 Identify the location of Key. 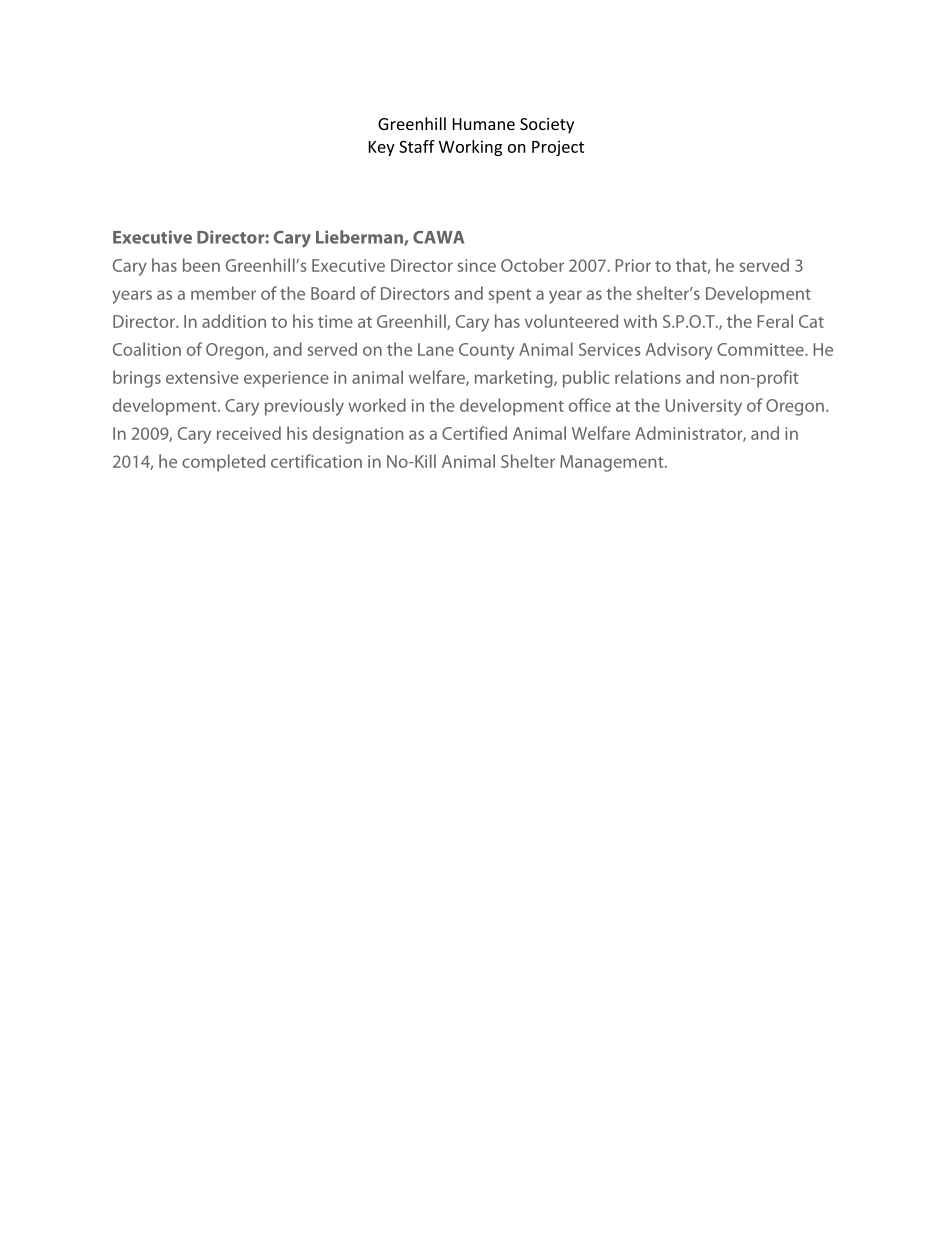
(382, 148).
